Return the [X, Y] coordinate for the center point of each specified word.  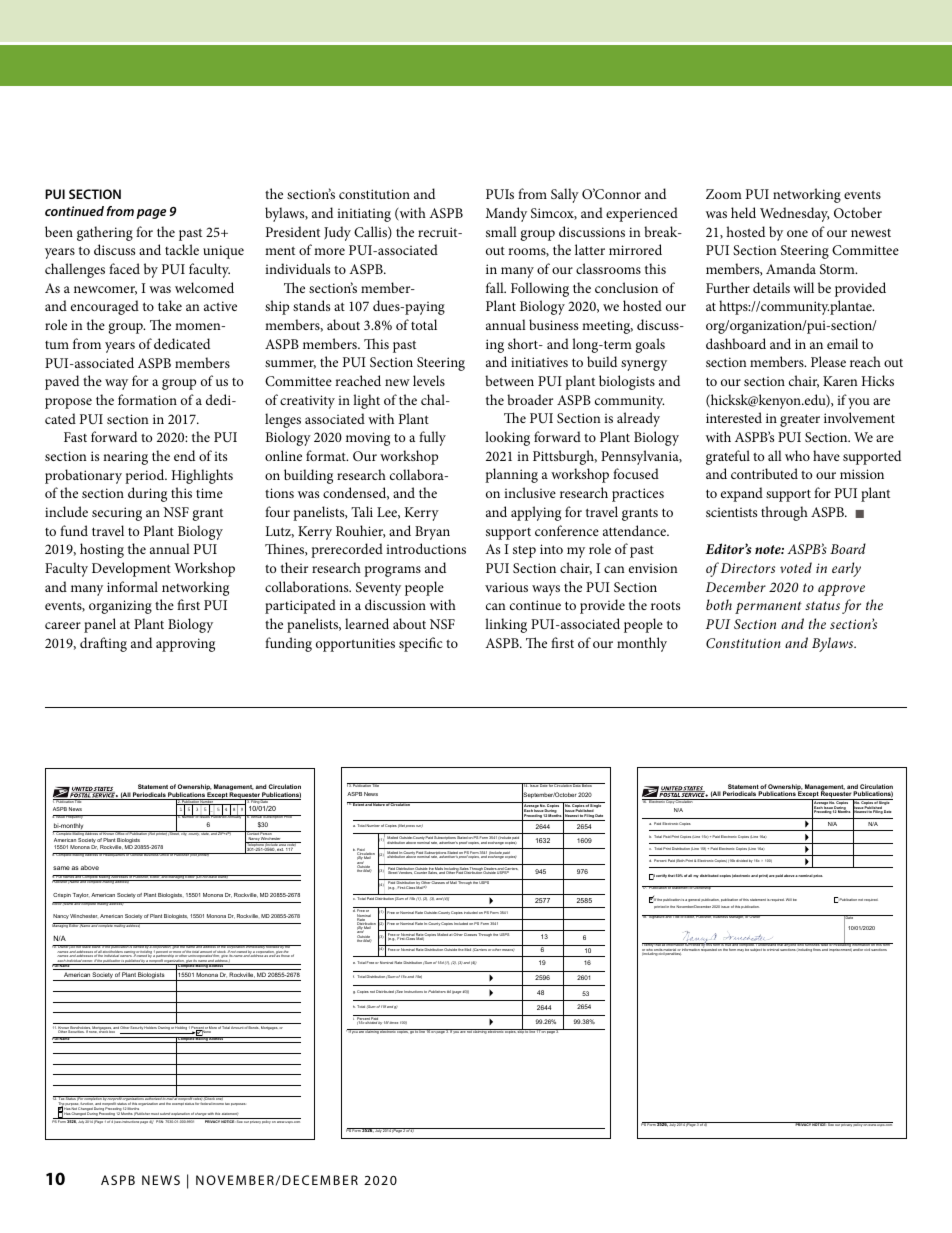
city [184, 833]
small [501, 231]
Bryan [432, 533]
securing [117, 514]
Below [587, 785]
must [155, 1114]
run [419, 826]
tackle [182, 249]
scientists [731, 512]
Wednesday [794, 214]
